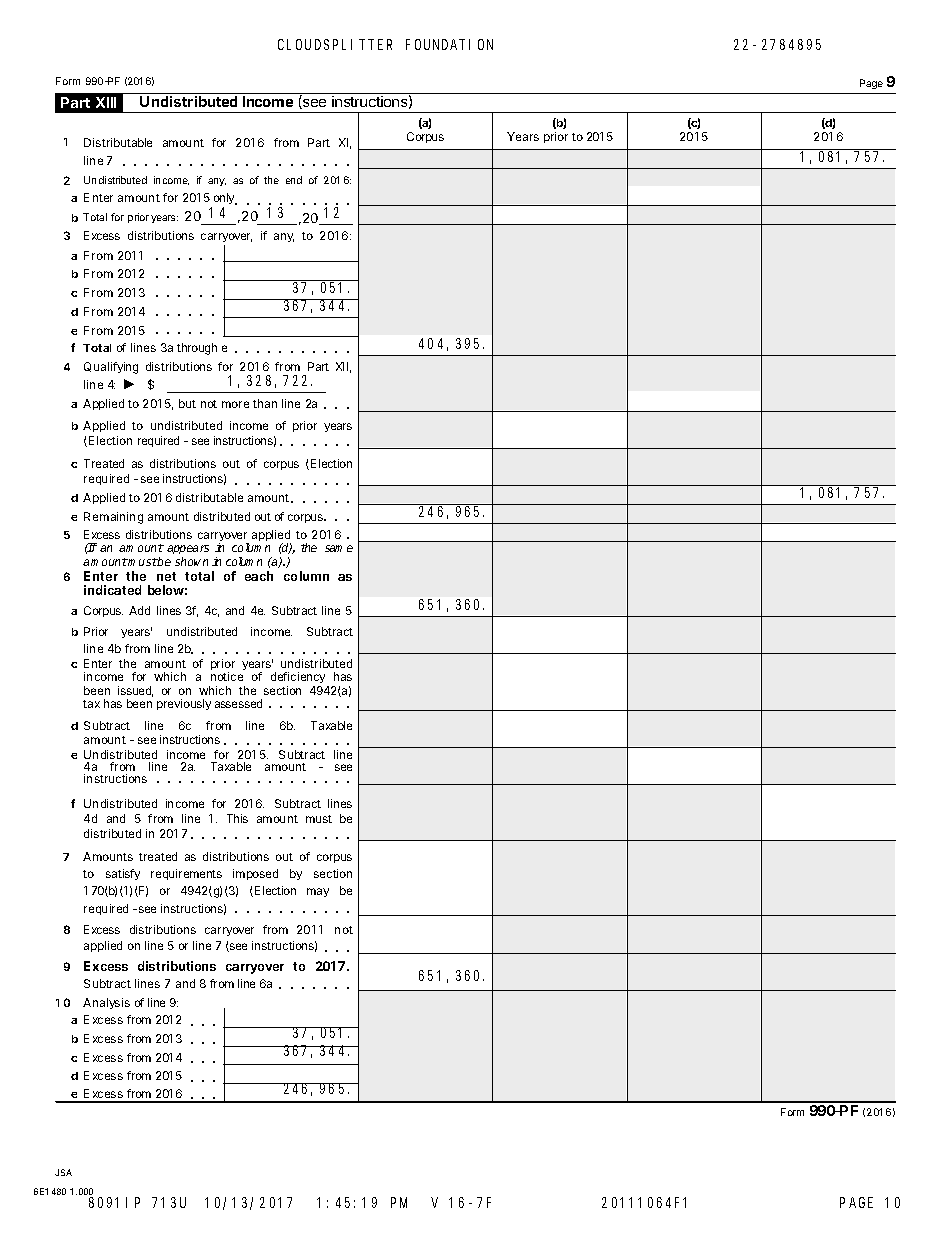 Image resolution: width=952 pixels, height=1233 pixels. What do you see at coordinates (294, 180) in the screenshot?
I see `end` at bounding box center [294, 180].
